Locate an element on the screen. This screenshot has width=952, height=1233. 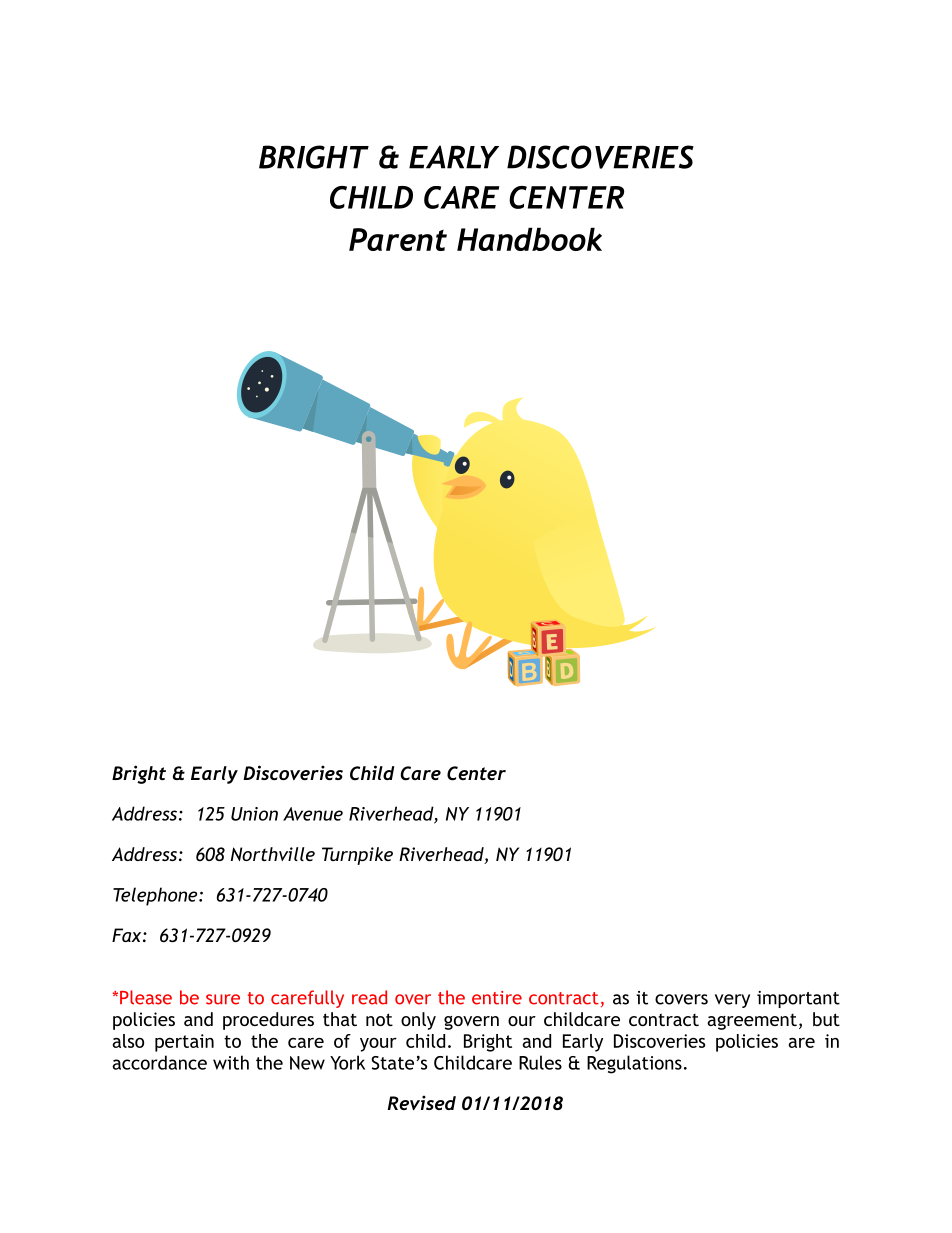
Parent is located at coordinates (398, 239).
